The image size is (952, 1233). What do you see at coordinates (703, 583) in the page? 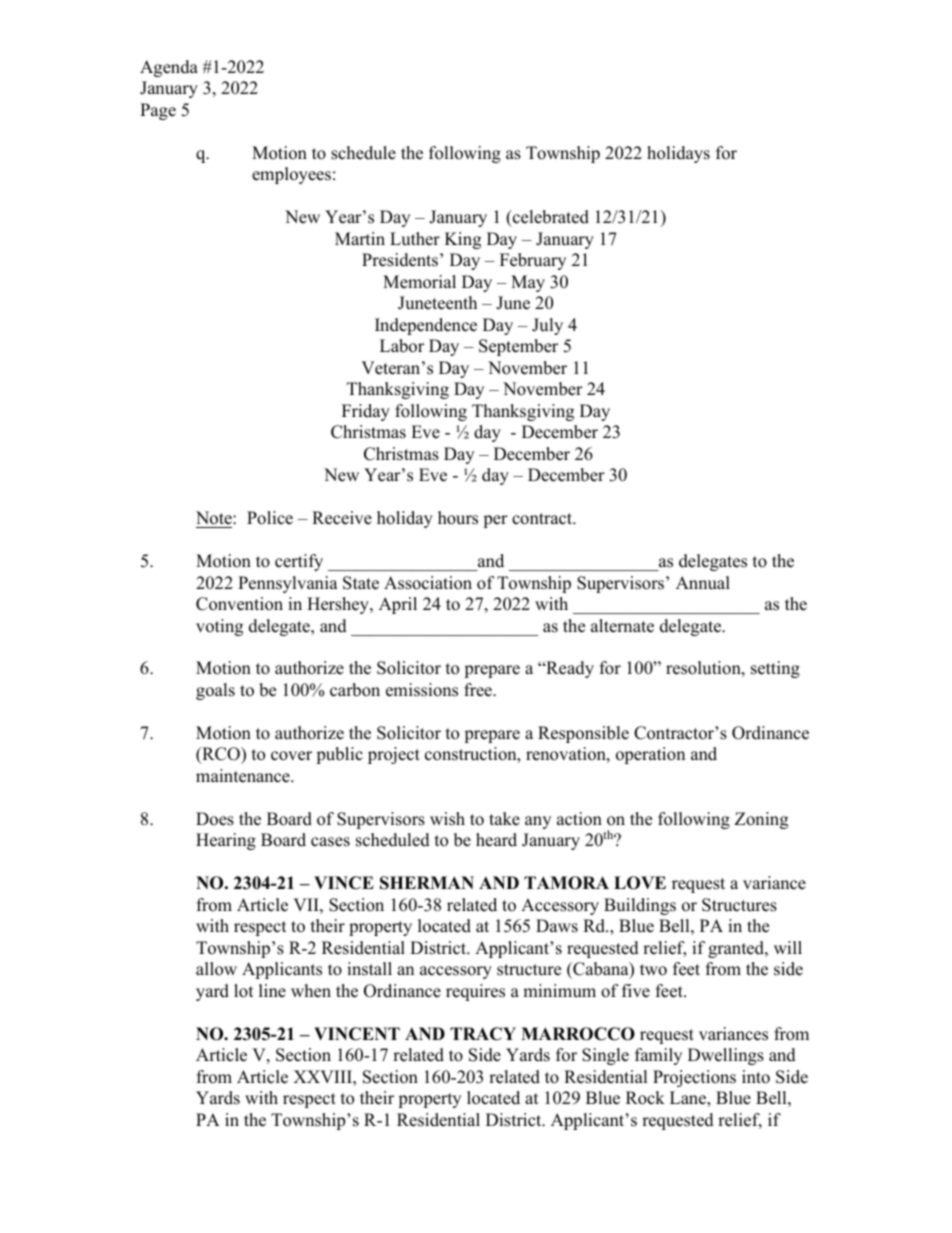
I see `Annual` at bounding box center [703, 583].
